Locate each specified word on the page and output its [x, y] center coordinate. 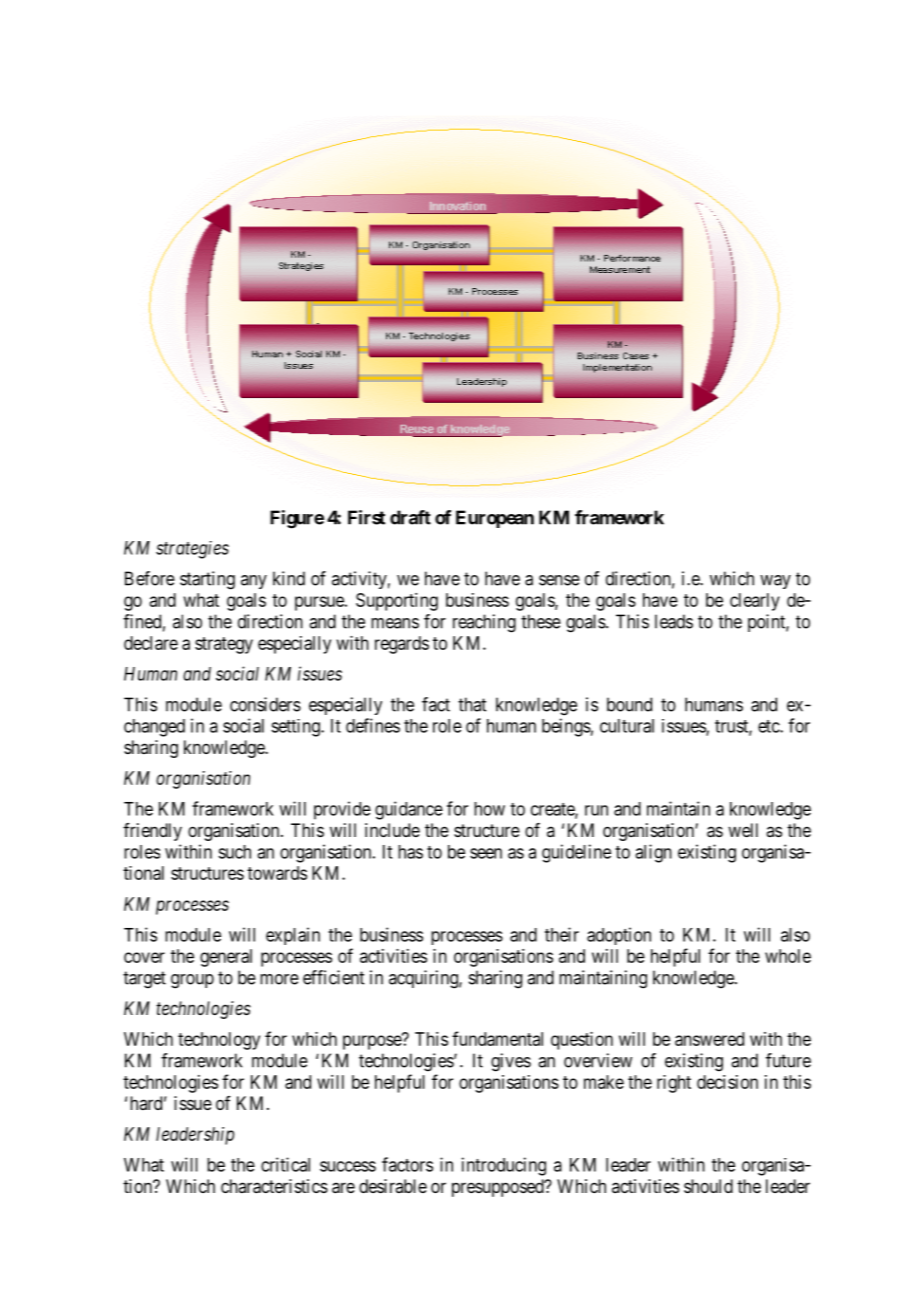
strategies [192, 550]
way [775, 582]
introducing [504, 1166]
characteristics [274, 1186]
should [708, 1186]
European [495, 519]
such [234, 852]
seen [486, 853]
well [743, 830]
